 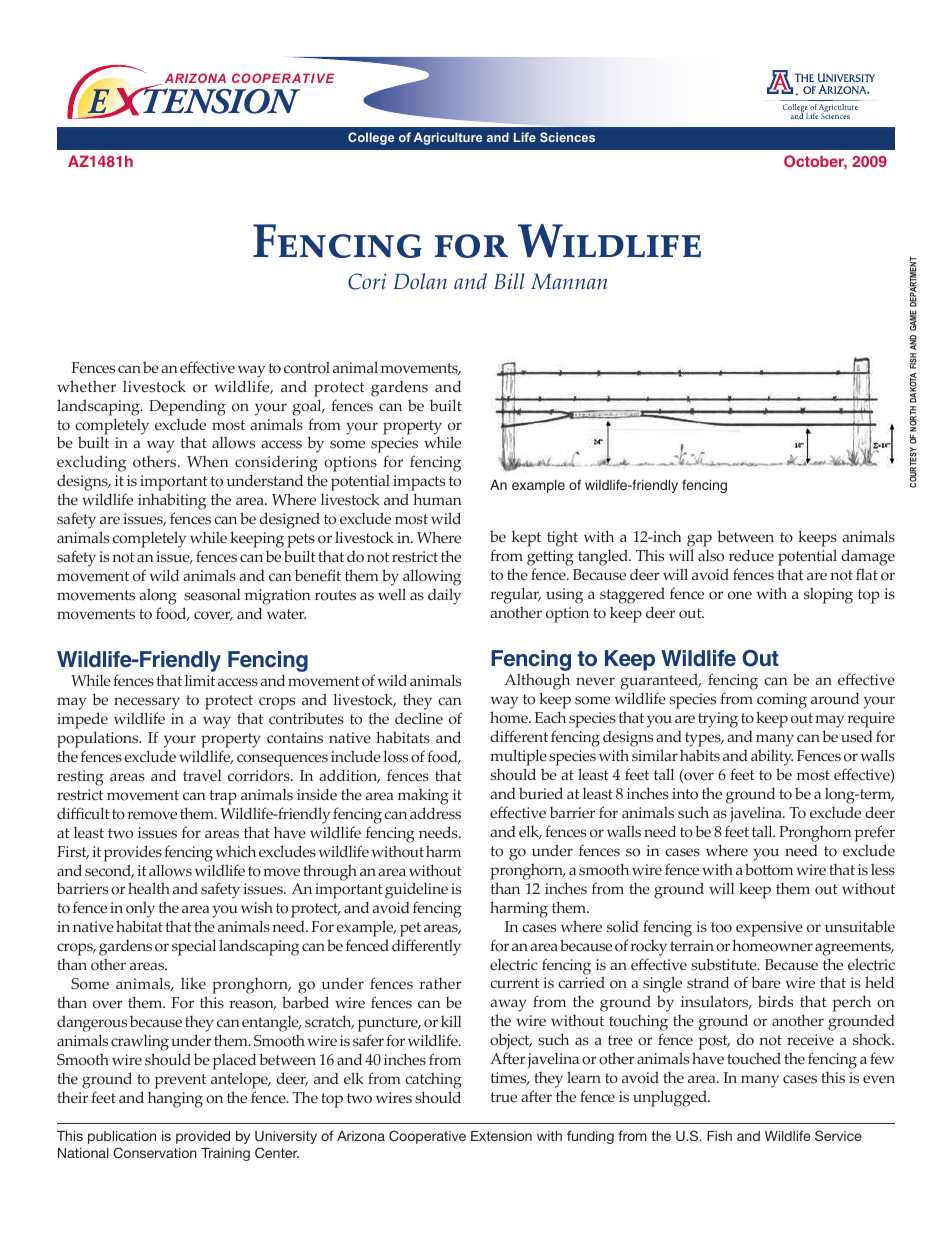 I want to click on health, so click(x=149, y=888).
